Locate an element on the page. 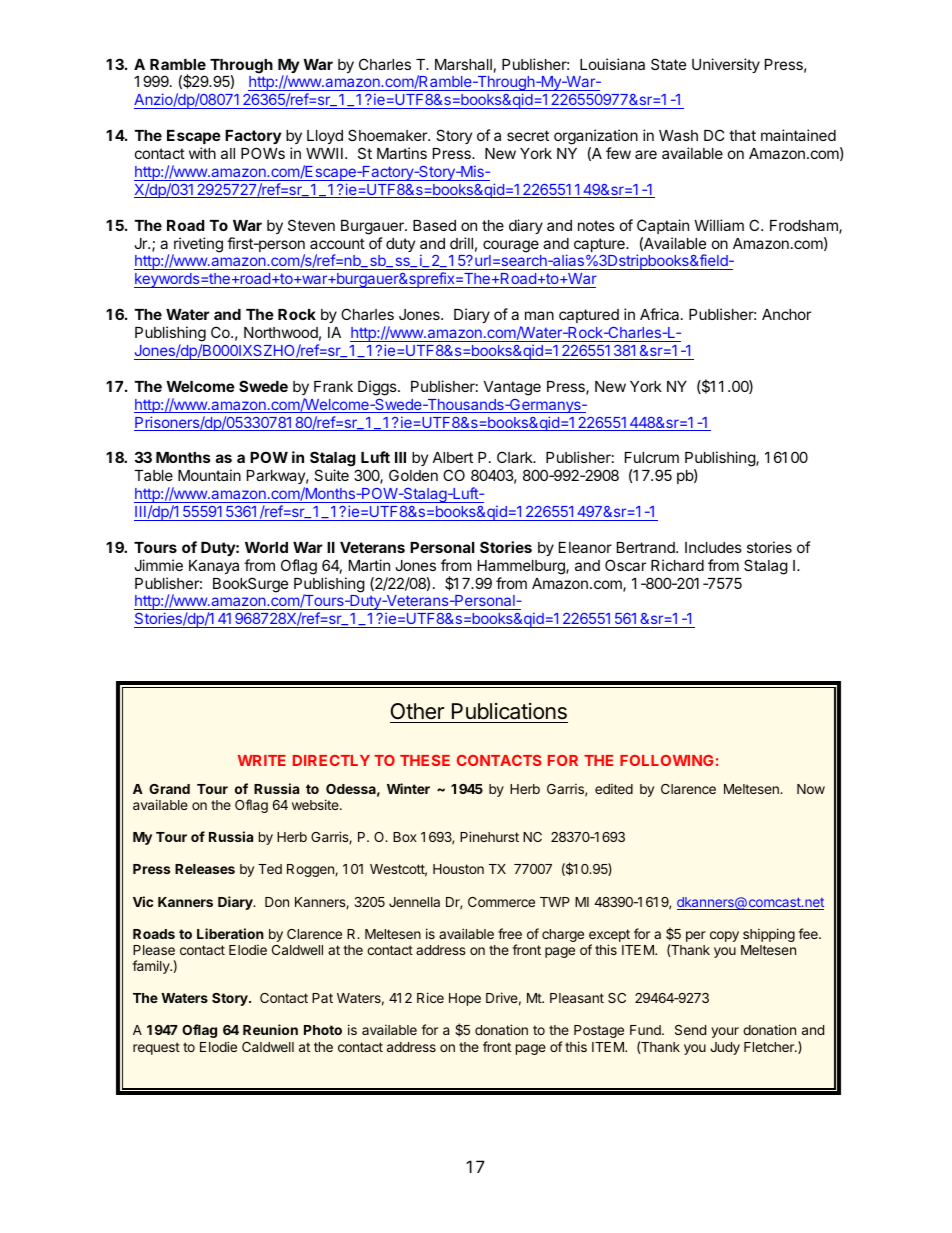 The height and width of the image is (1233, 952). Marshall is located at coordinates (463, 64).
